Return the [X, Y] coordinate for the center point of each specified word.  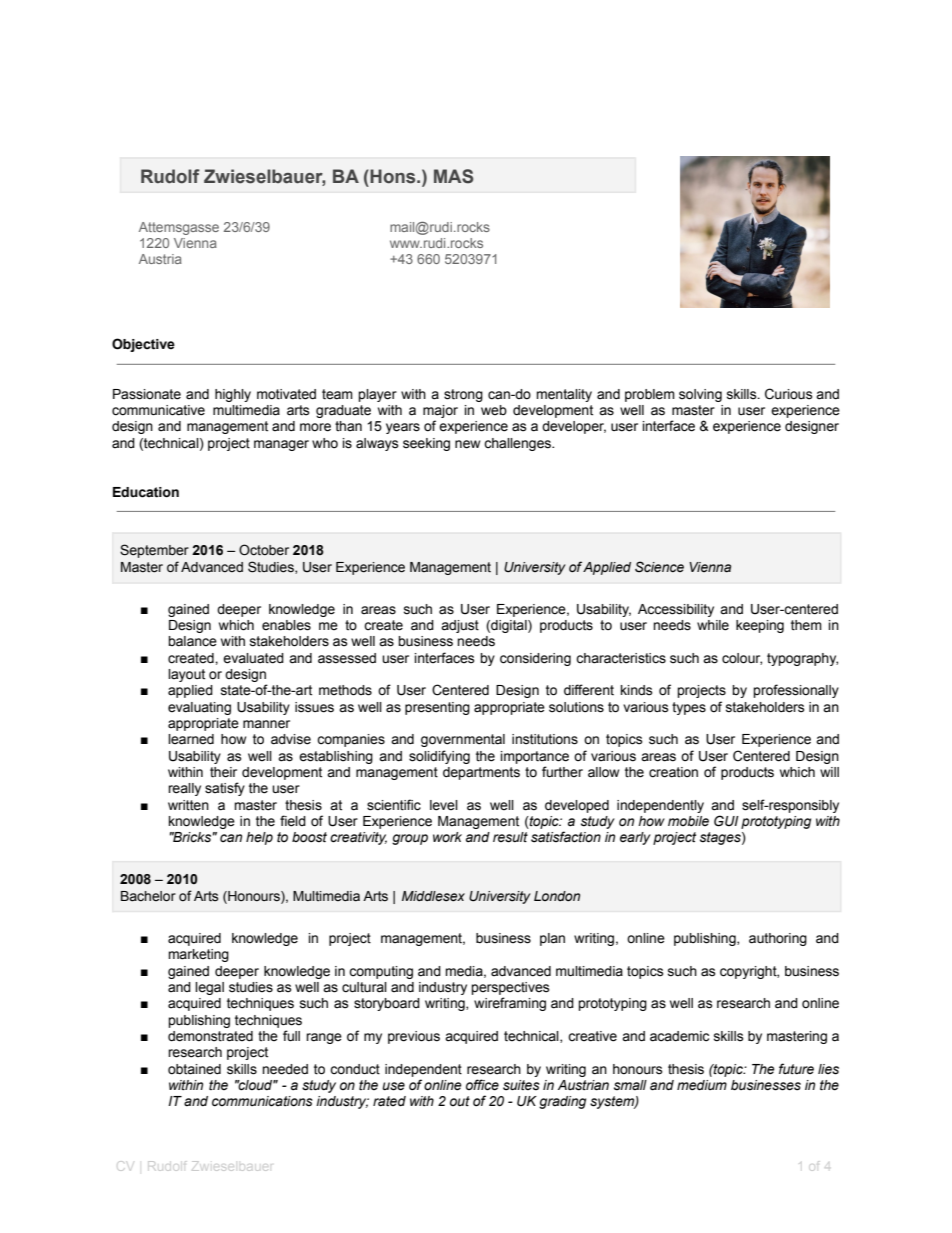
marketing [198, 955]
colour [742, 659]
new [467, 444]
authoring [778, 939]
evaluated [253, 658]
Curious [789, 394]
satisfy [225, 789]
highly [233, 395]
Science [659, 567]
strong [463, 395]
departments [481, 773]
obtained [194, 1069]
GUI [726, 821]
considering [535, 659]
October [264, 550]
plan [552, 939]
